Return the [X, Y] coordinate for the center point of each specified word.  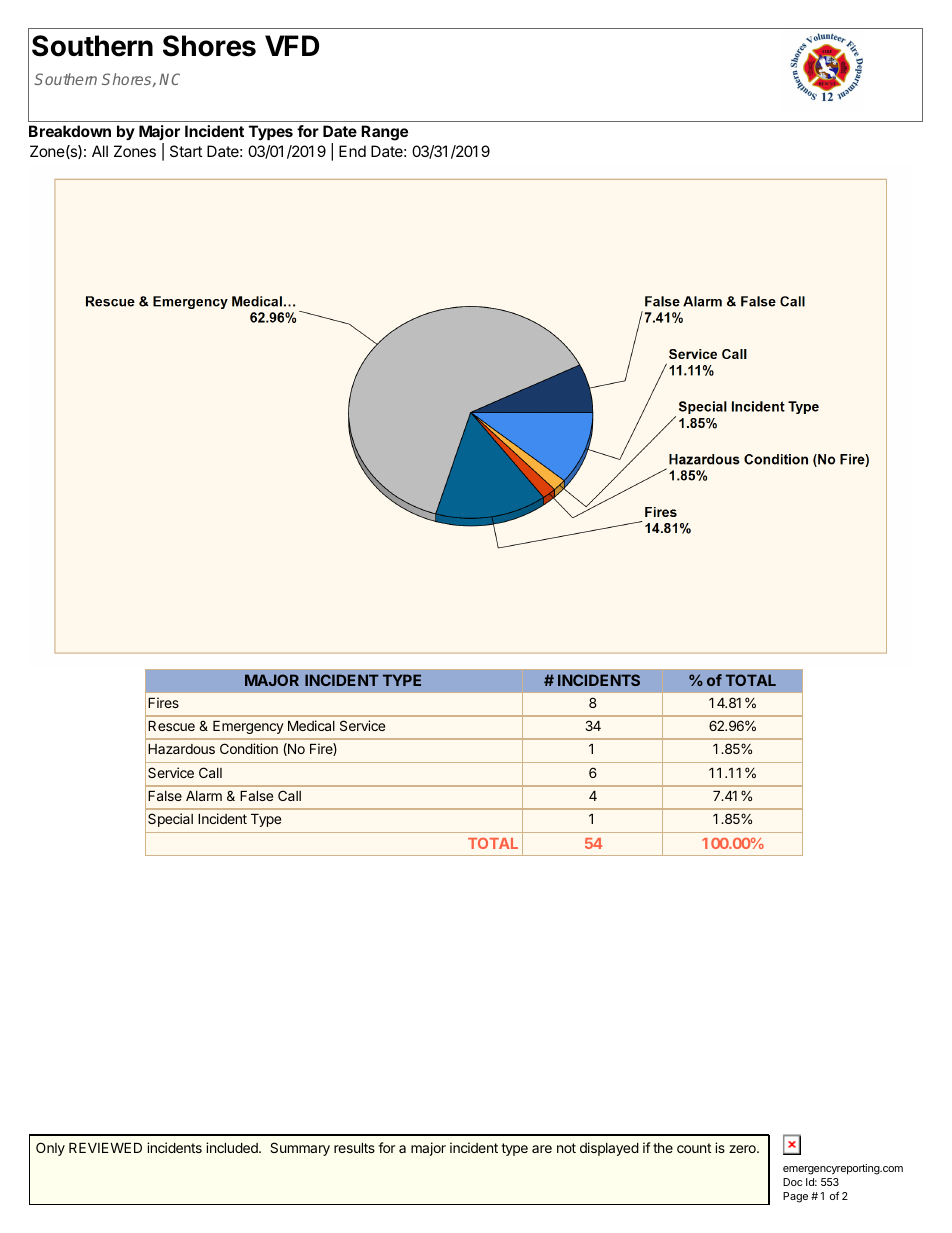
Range [384, 133]
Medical [311, 725]
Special [170, 820]
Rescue [171, 726]
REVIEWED [105, 1148]
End [352, 151]
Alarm [204, 796]
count [694, 1148]
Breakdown [70, 131]
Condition [249, 748]
